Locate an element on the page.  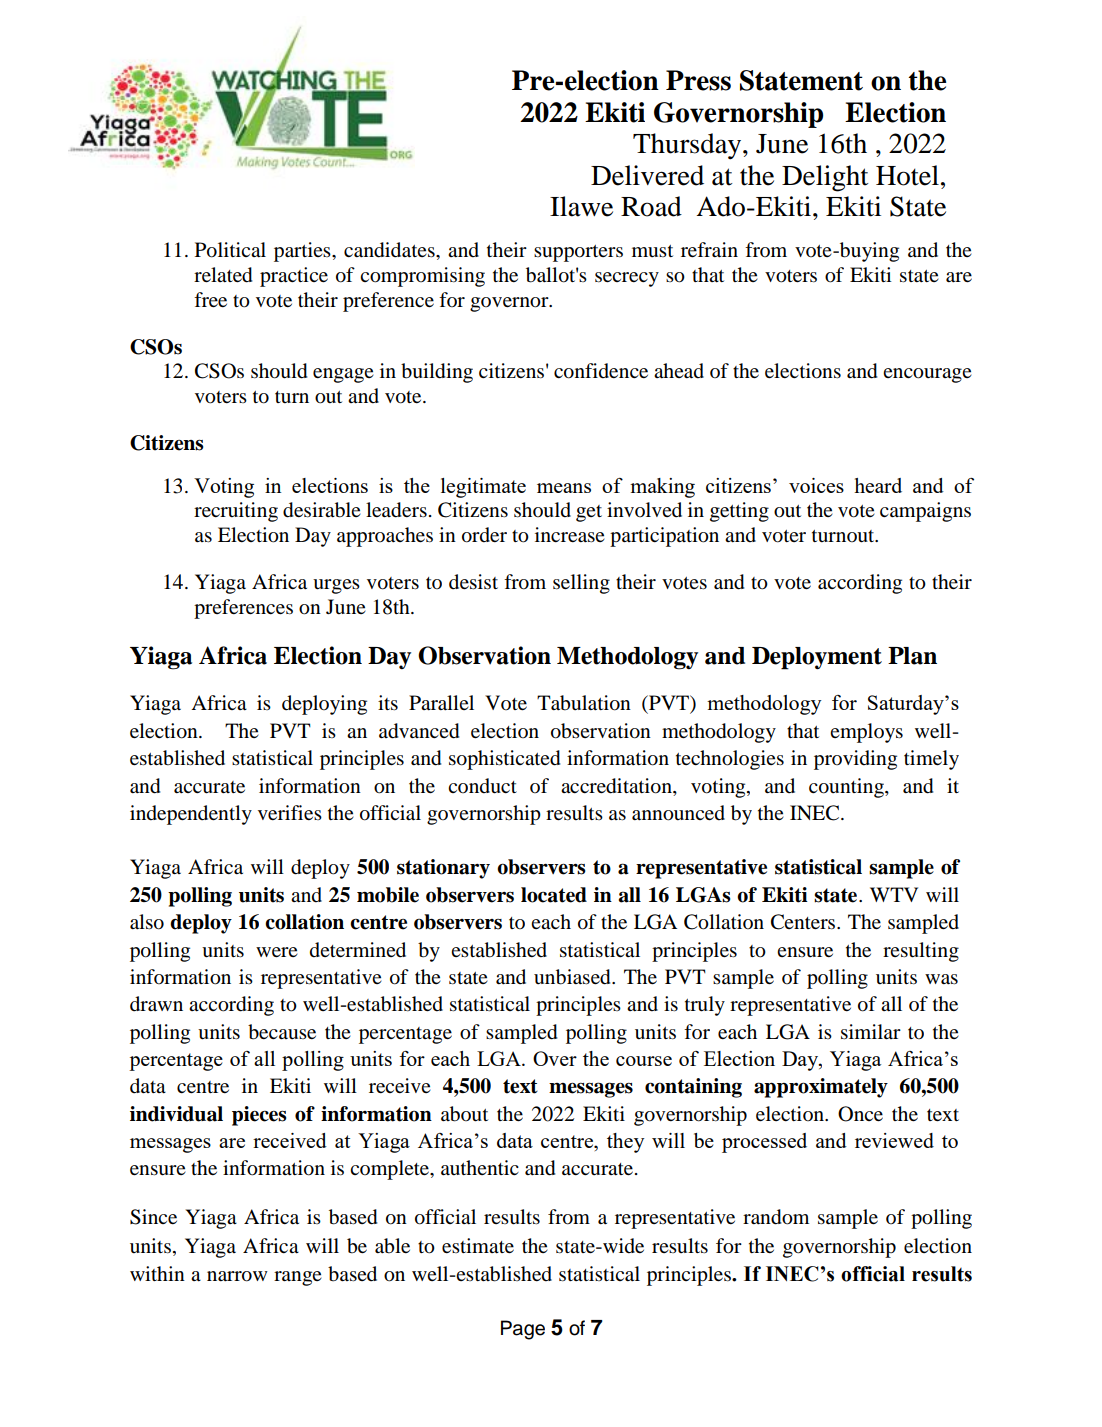
verifies is located at coordinates (290, 812).
